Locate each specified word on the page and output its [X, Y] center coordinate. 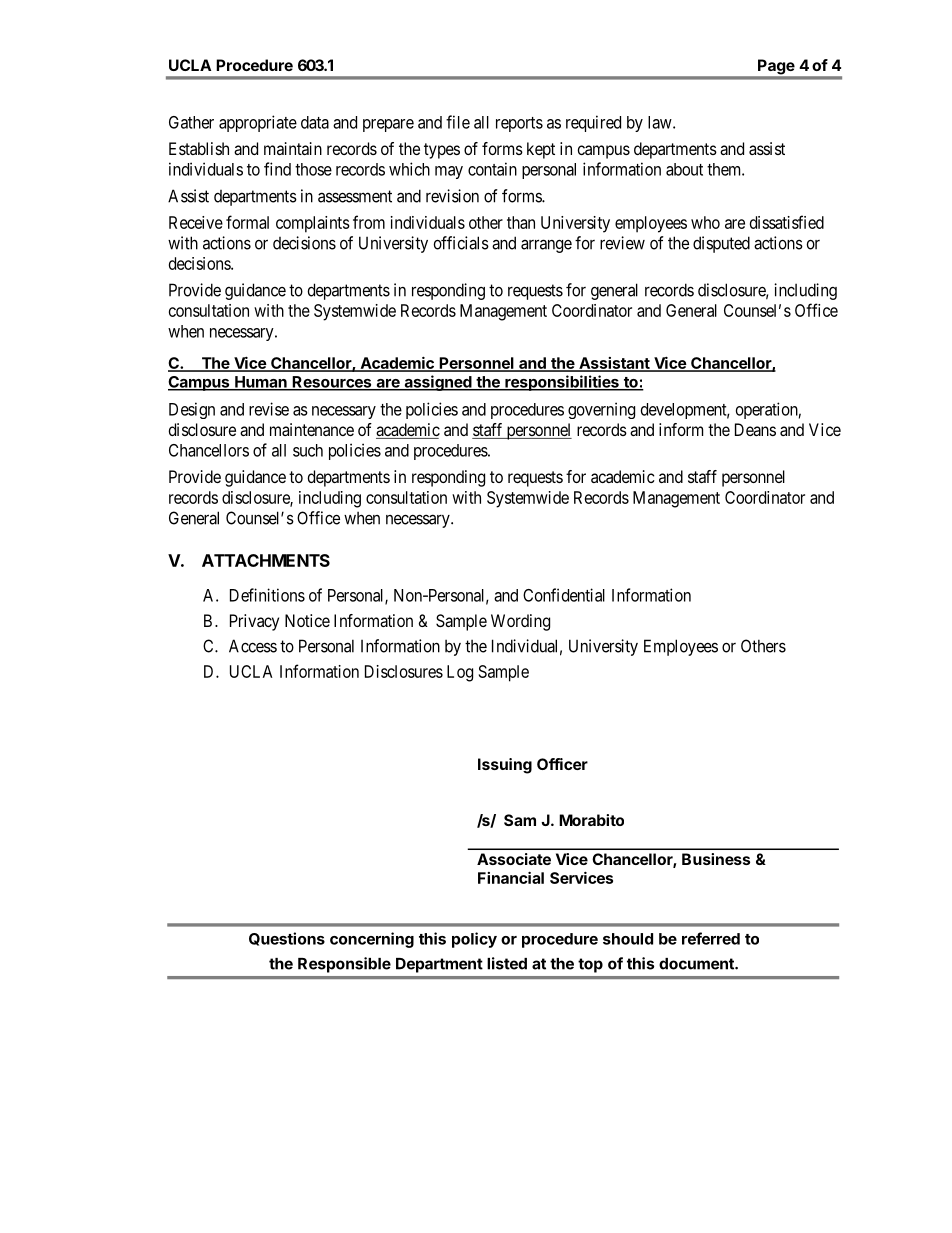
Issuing [505, 766]
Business [716, 859]
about [684, 169]
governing [601, 410]
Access [253, 646]
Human [261, 383]
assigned [438, 383]
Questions [287, 939]
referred [711, 938]
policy [474, 940]
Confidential [564, 595]
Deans [755, 429]
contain [492, 169]
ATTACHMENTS [266, 560]
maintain [293, 148]
